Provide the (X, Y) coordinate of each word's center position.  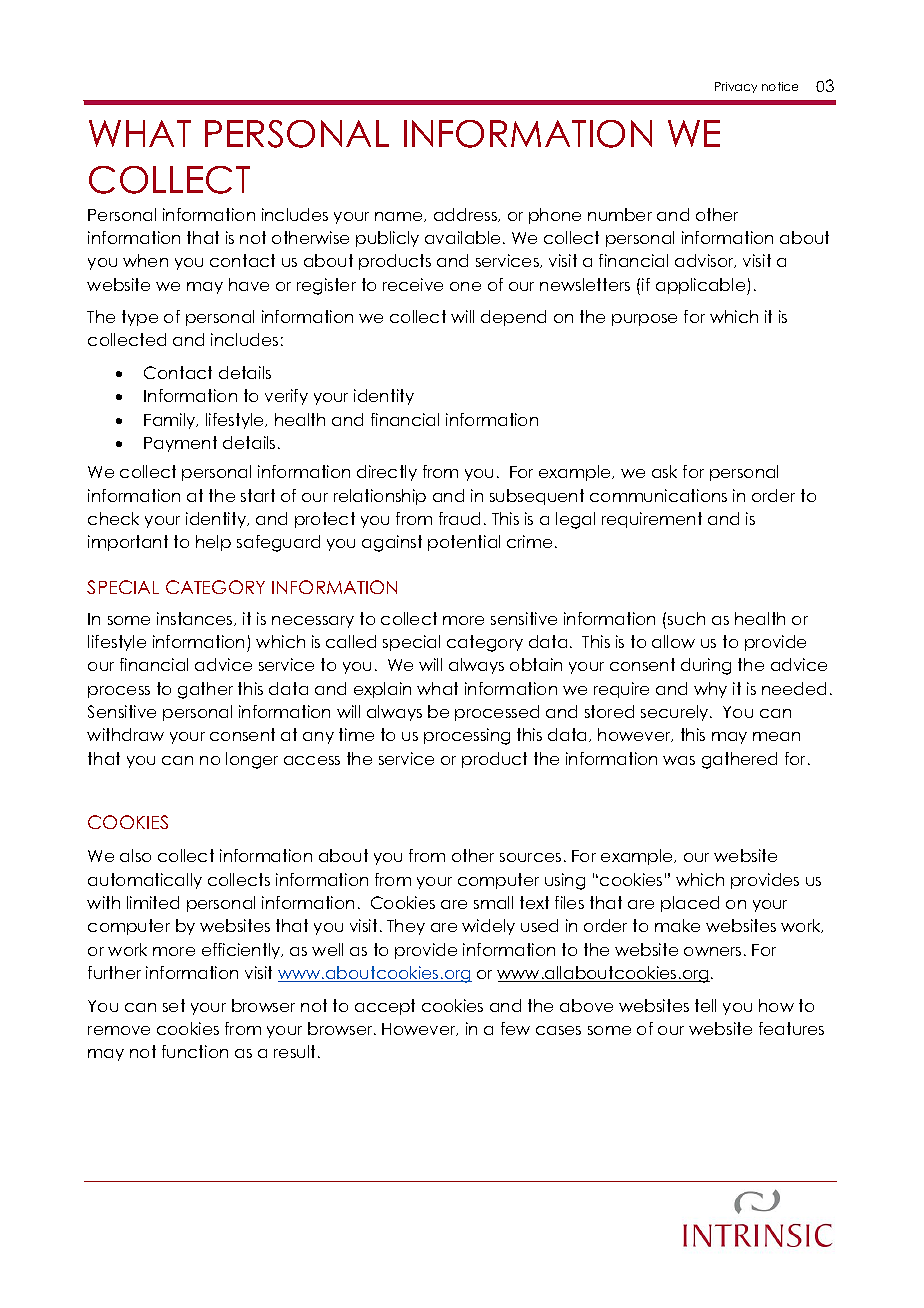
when (145, 260)
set (174, 1005)
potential (464, 543)
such (686, 618)
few (515, 1028)
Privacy (736, 87)
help (213, 543)
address (466, 215)
